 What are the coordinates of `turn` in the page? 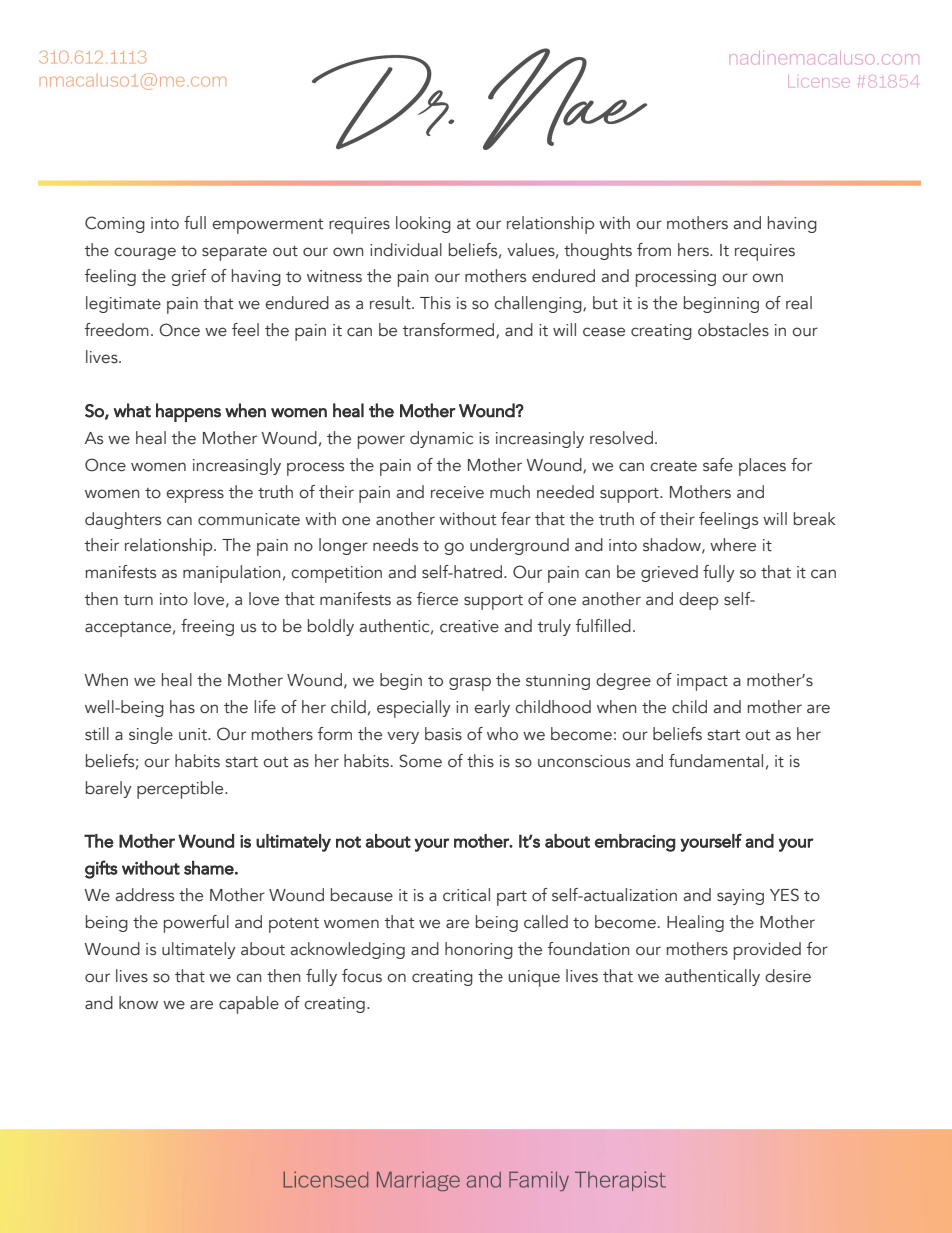 It's located at (138, 600).
